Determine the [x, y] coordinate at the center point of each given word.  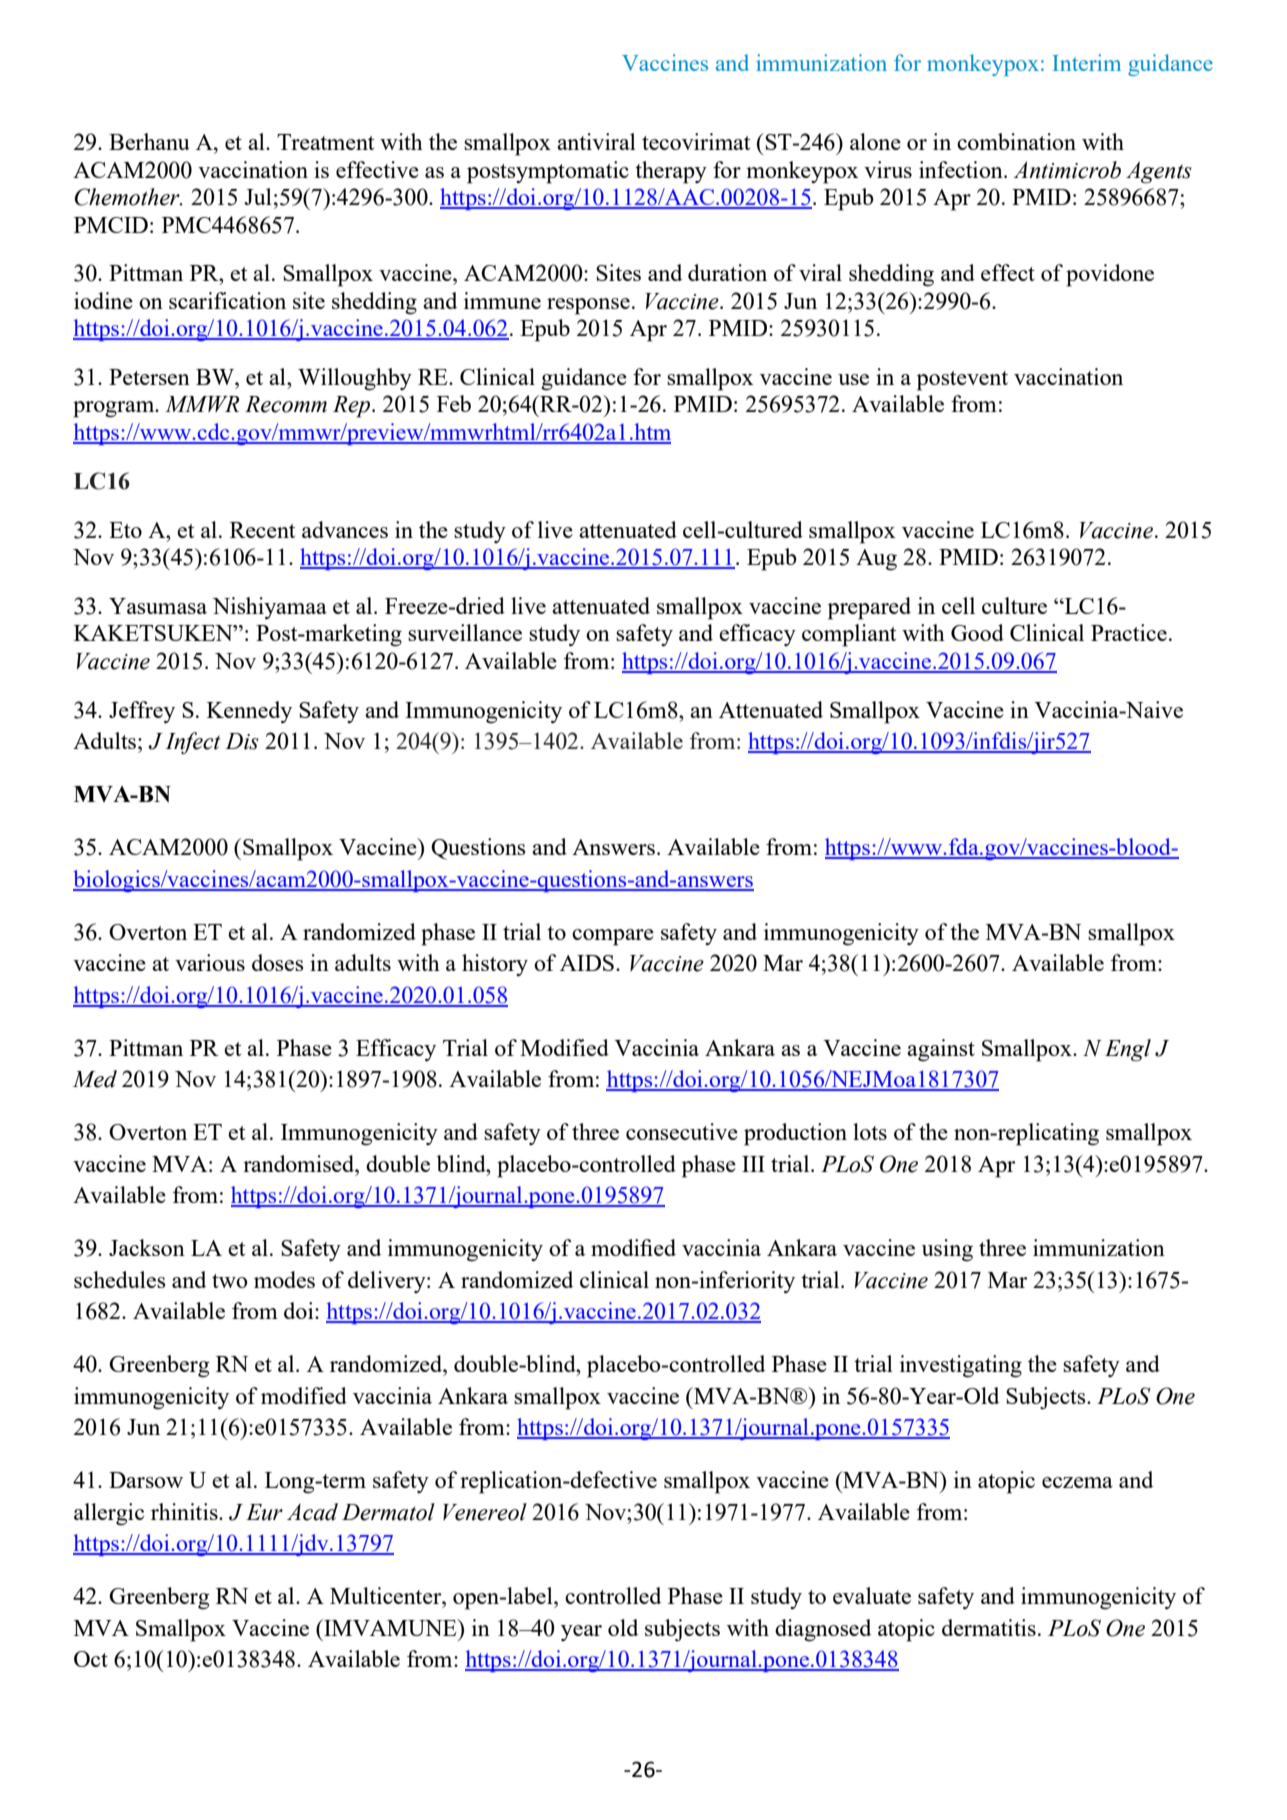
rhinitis [185, 1511]
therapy [671, 172]
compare [613, 937]
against [941, 1050]
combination [1016, 141]
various [210, 962]
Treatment [325, 142]
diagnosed [823, 1630]
